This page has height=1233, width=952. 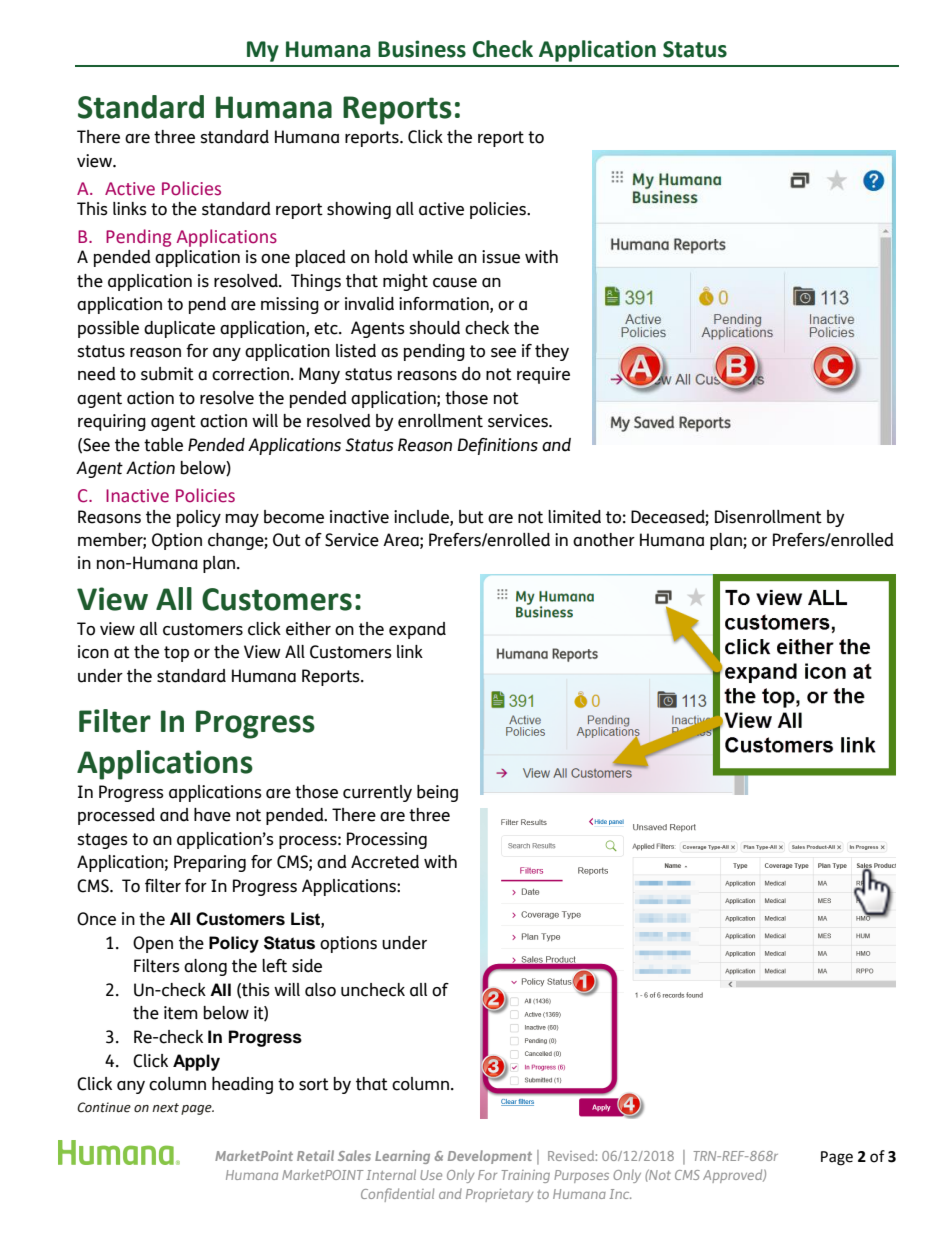 What do you see at coordinates (437, 793) in the page?
I see `being` at bounding box center [437, 793].
